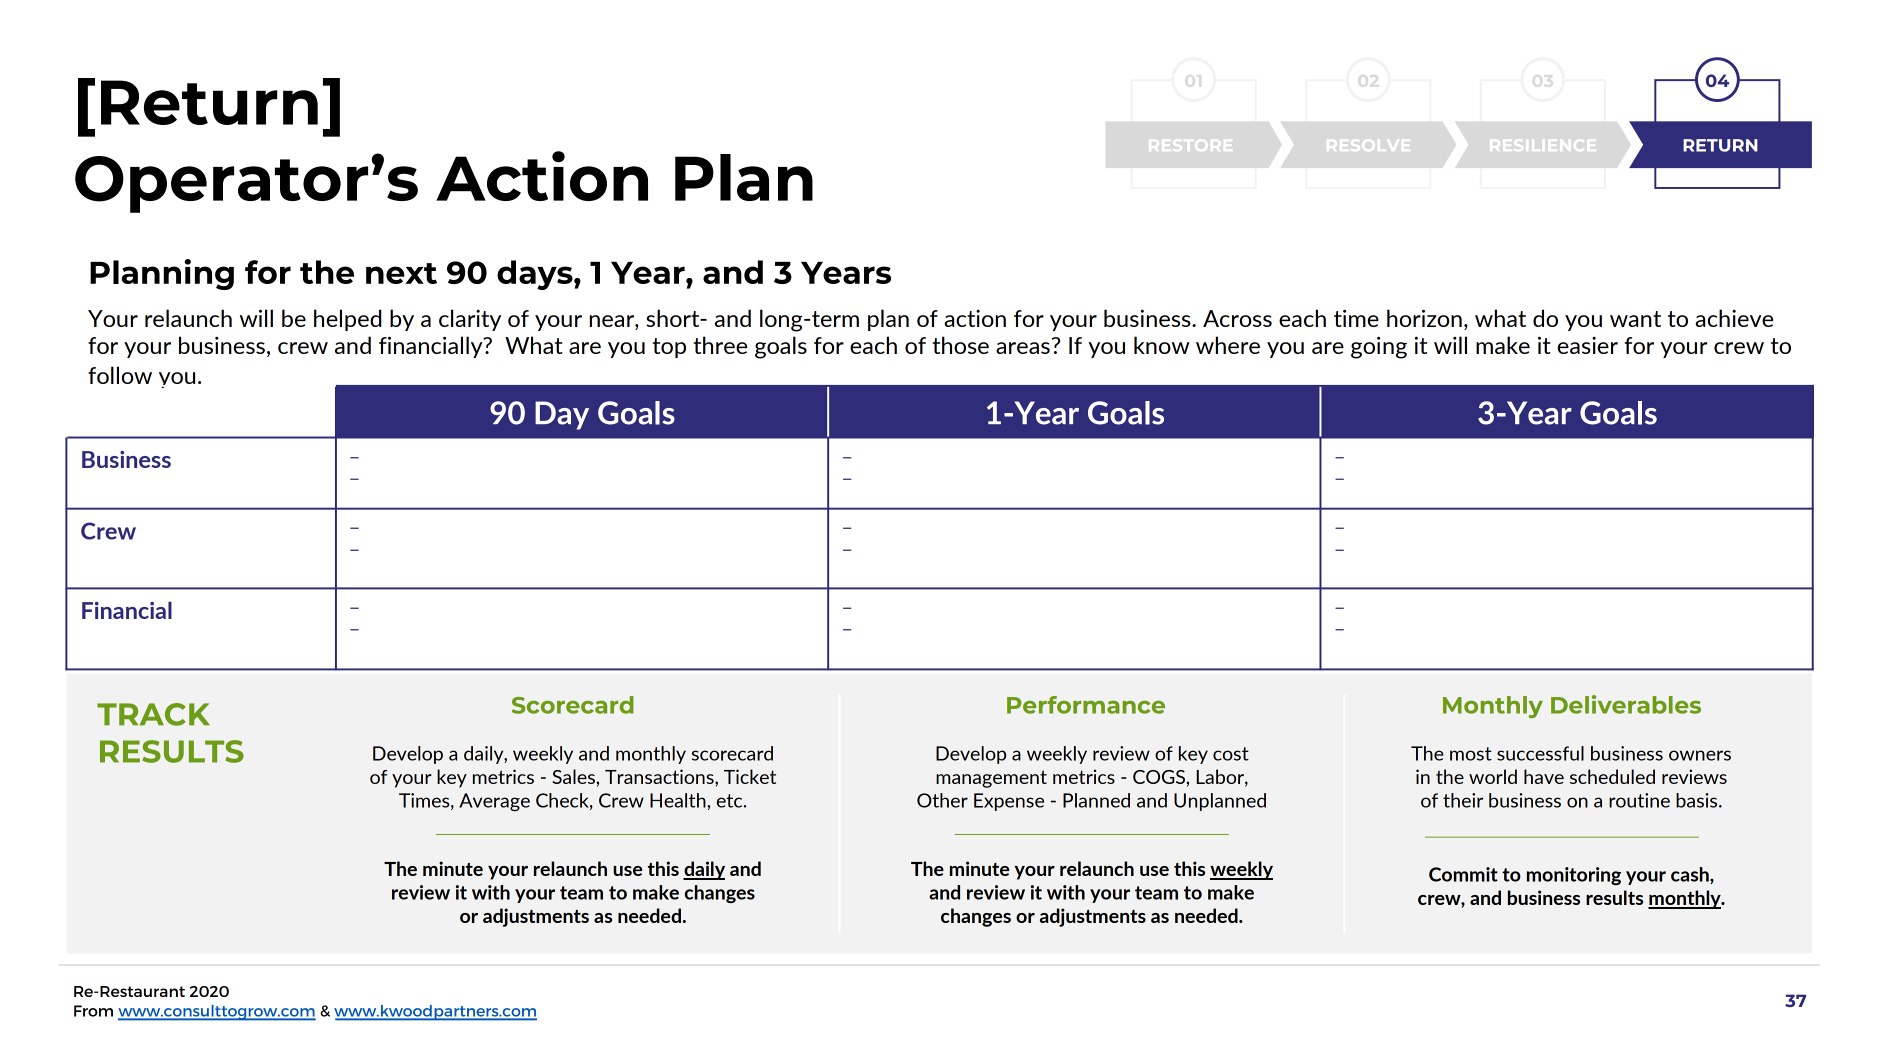  I want to click on areas, so click(1023, 348).
